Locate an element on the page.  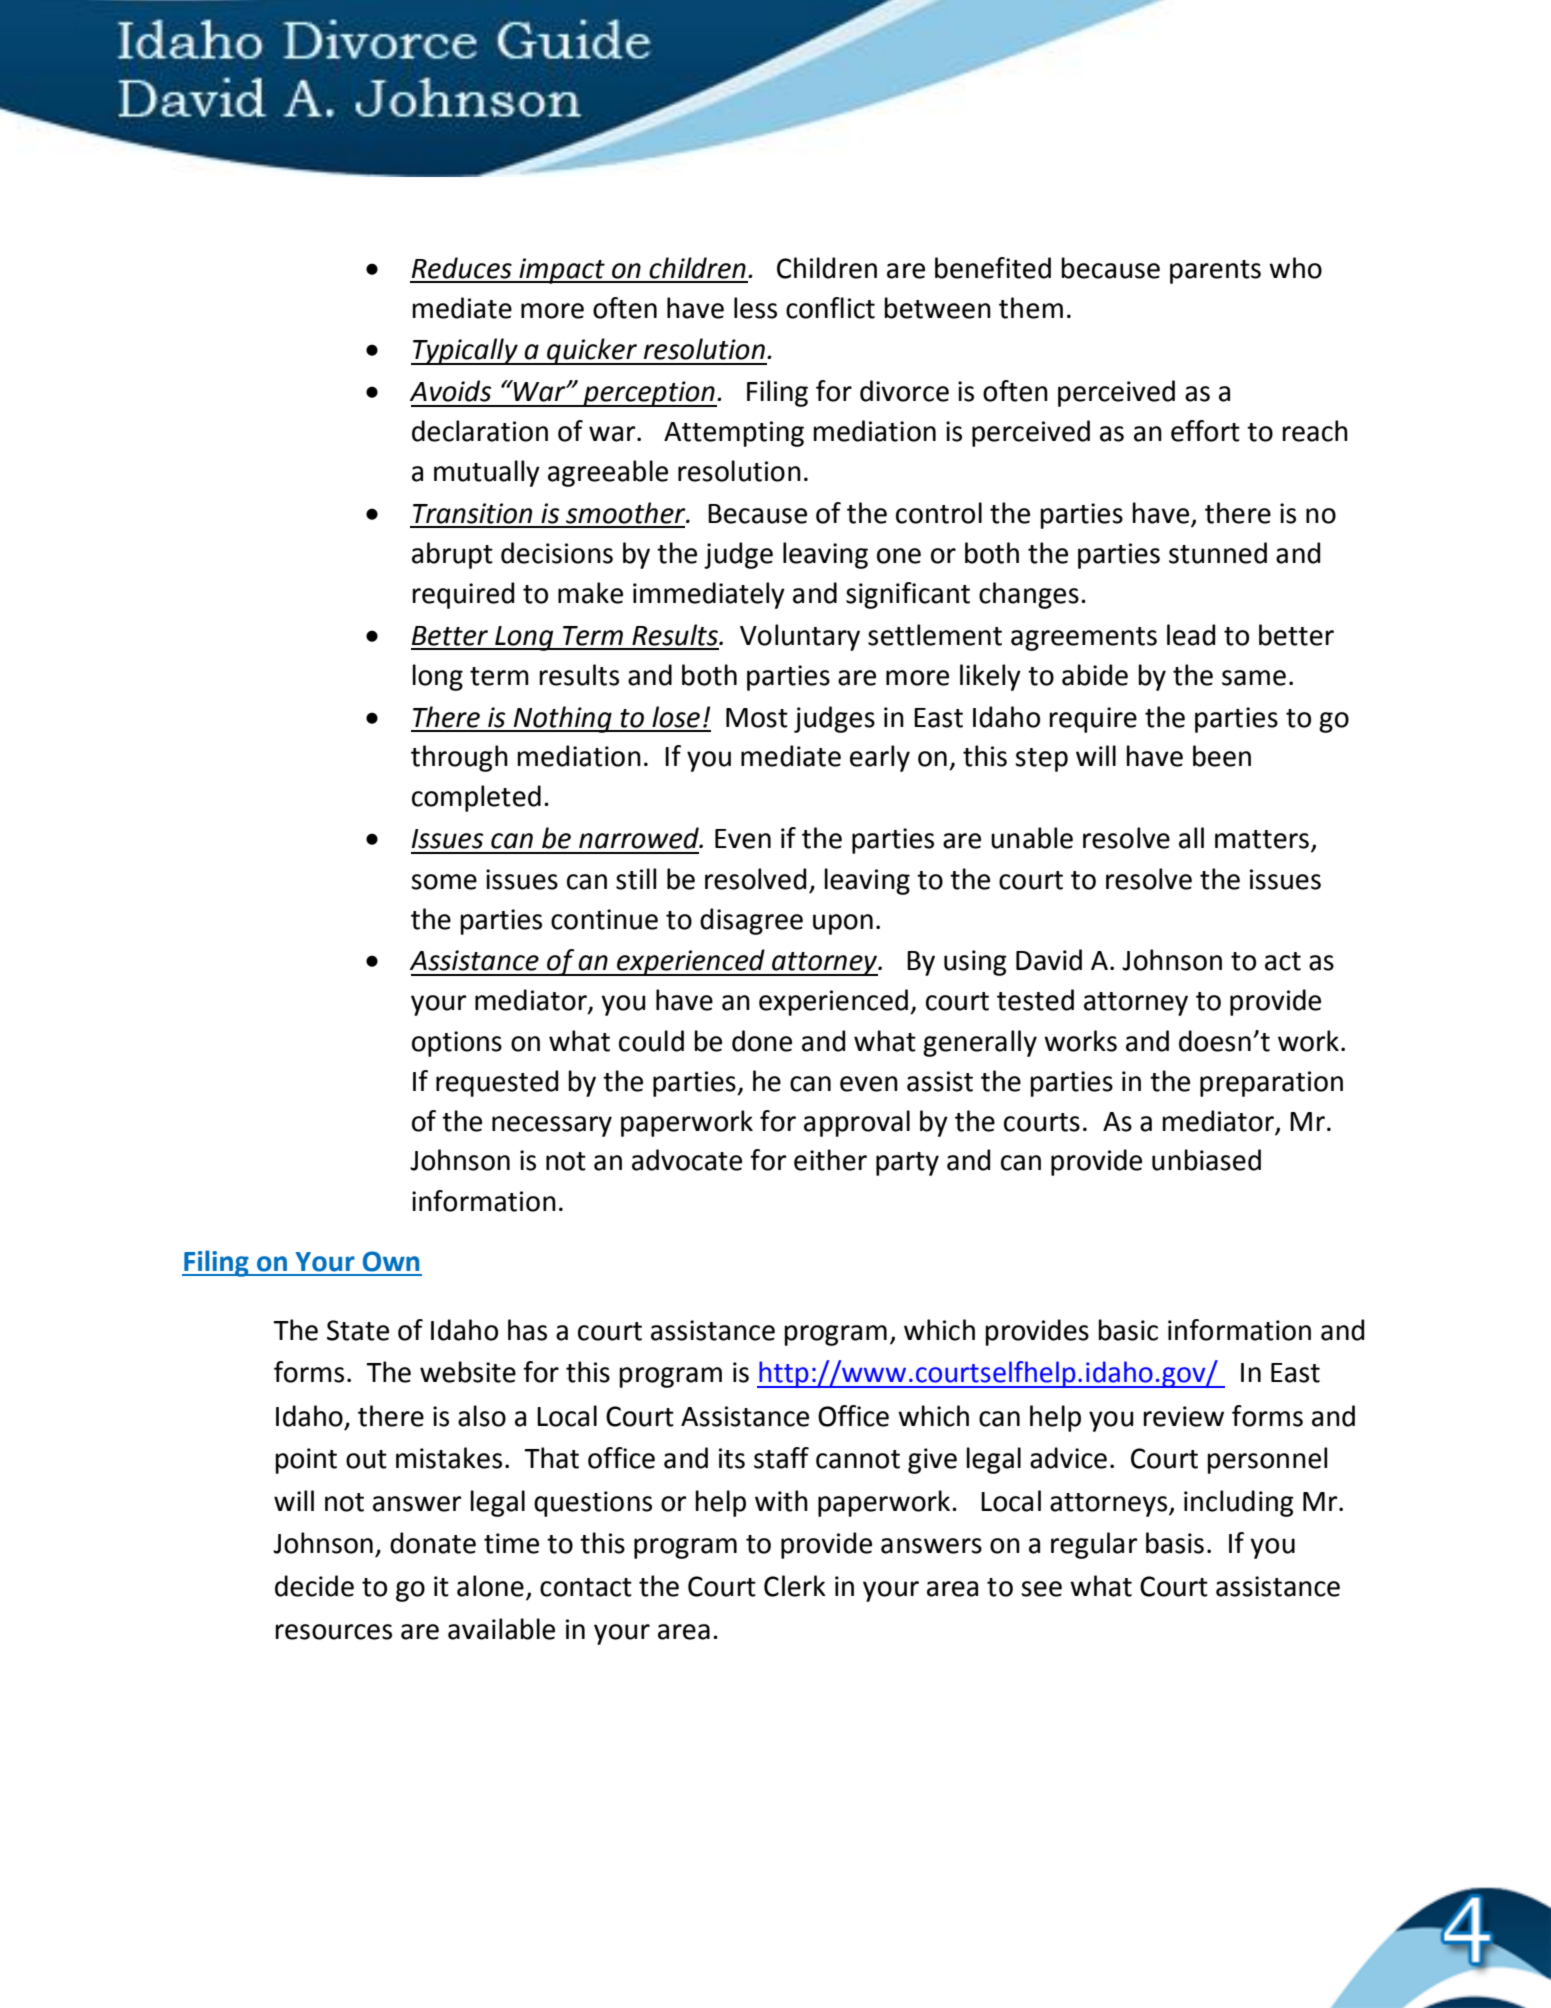
parents is located at coordinates (1215, 272).
